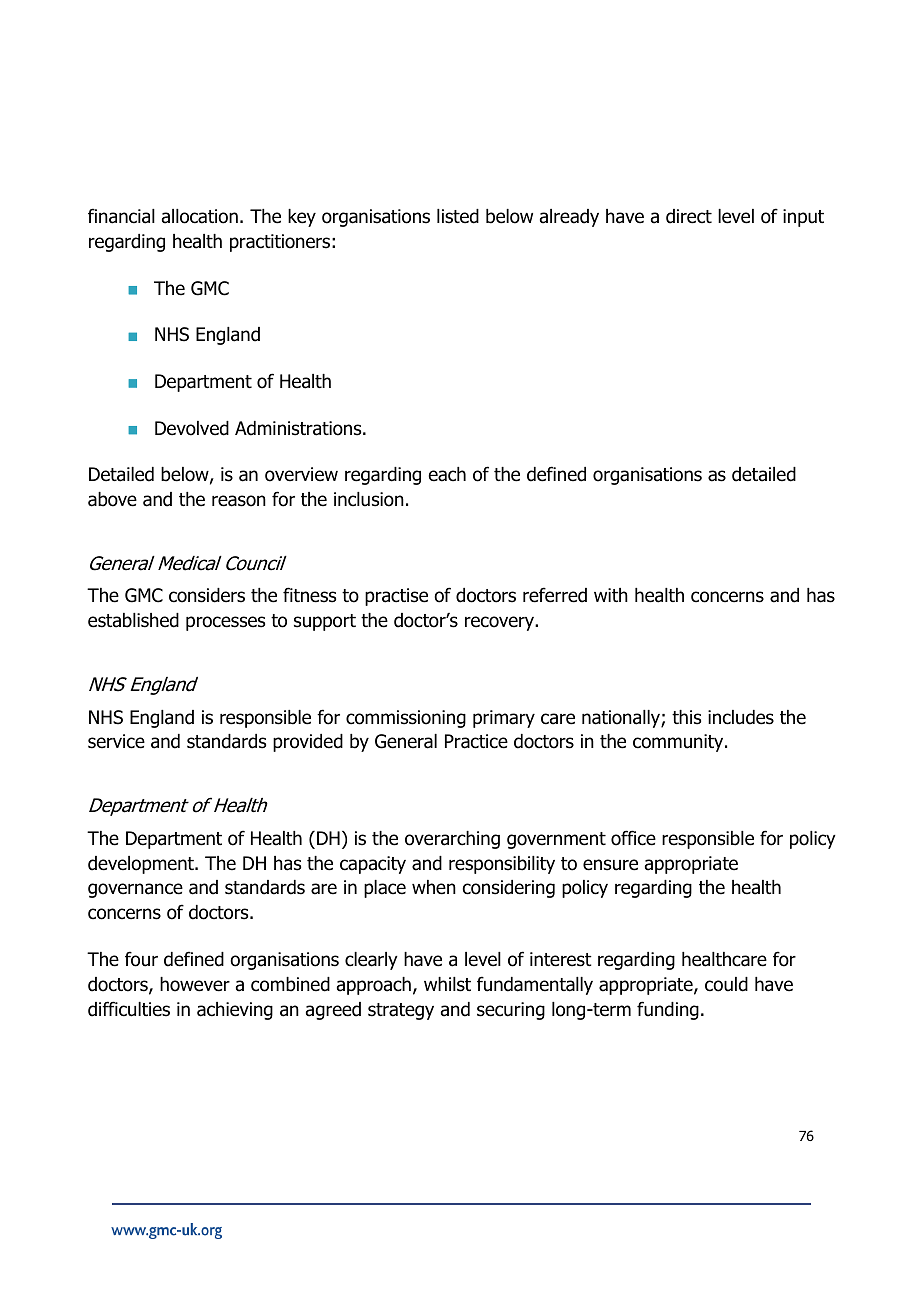 The height and width of the document is (1308, 924). What do you see at coordinates (396, 597) in the document?
I see `practise` at bounding box center [396, 597].
